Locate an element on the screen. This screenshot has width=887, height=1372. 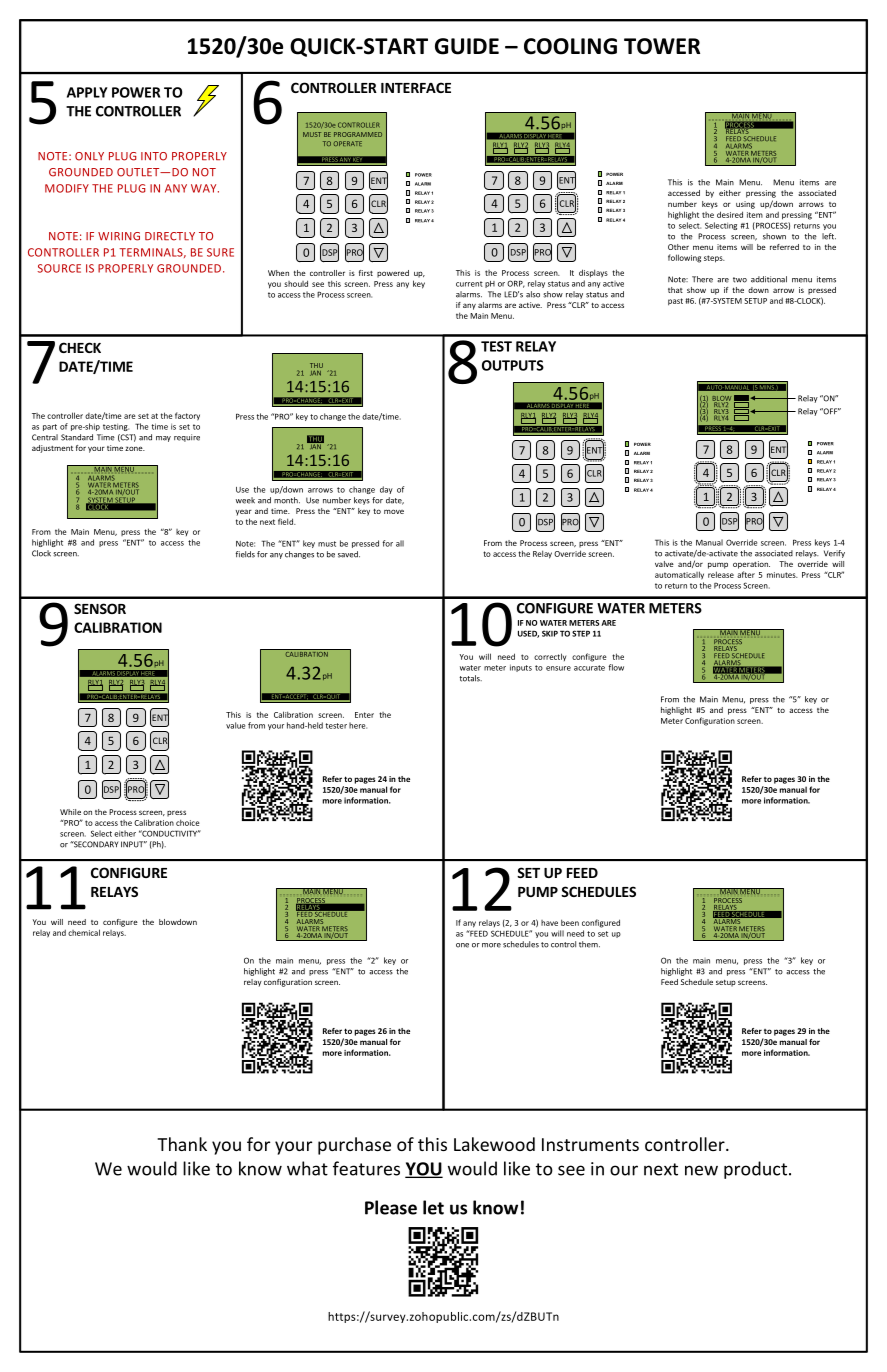
APPLY is located at coordinates (87, 92).
